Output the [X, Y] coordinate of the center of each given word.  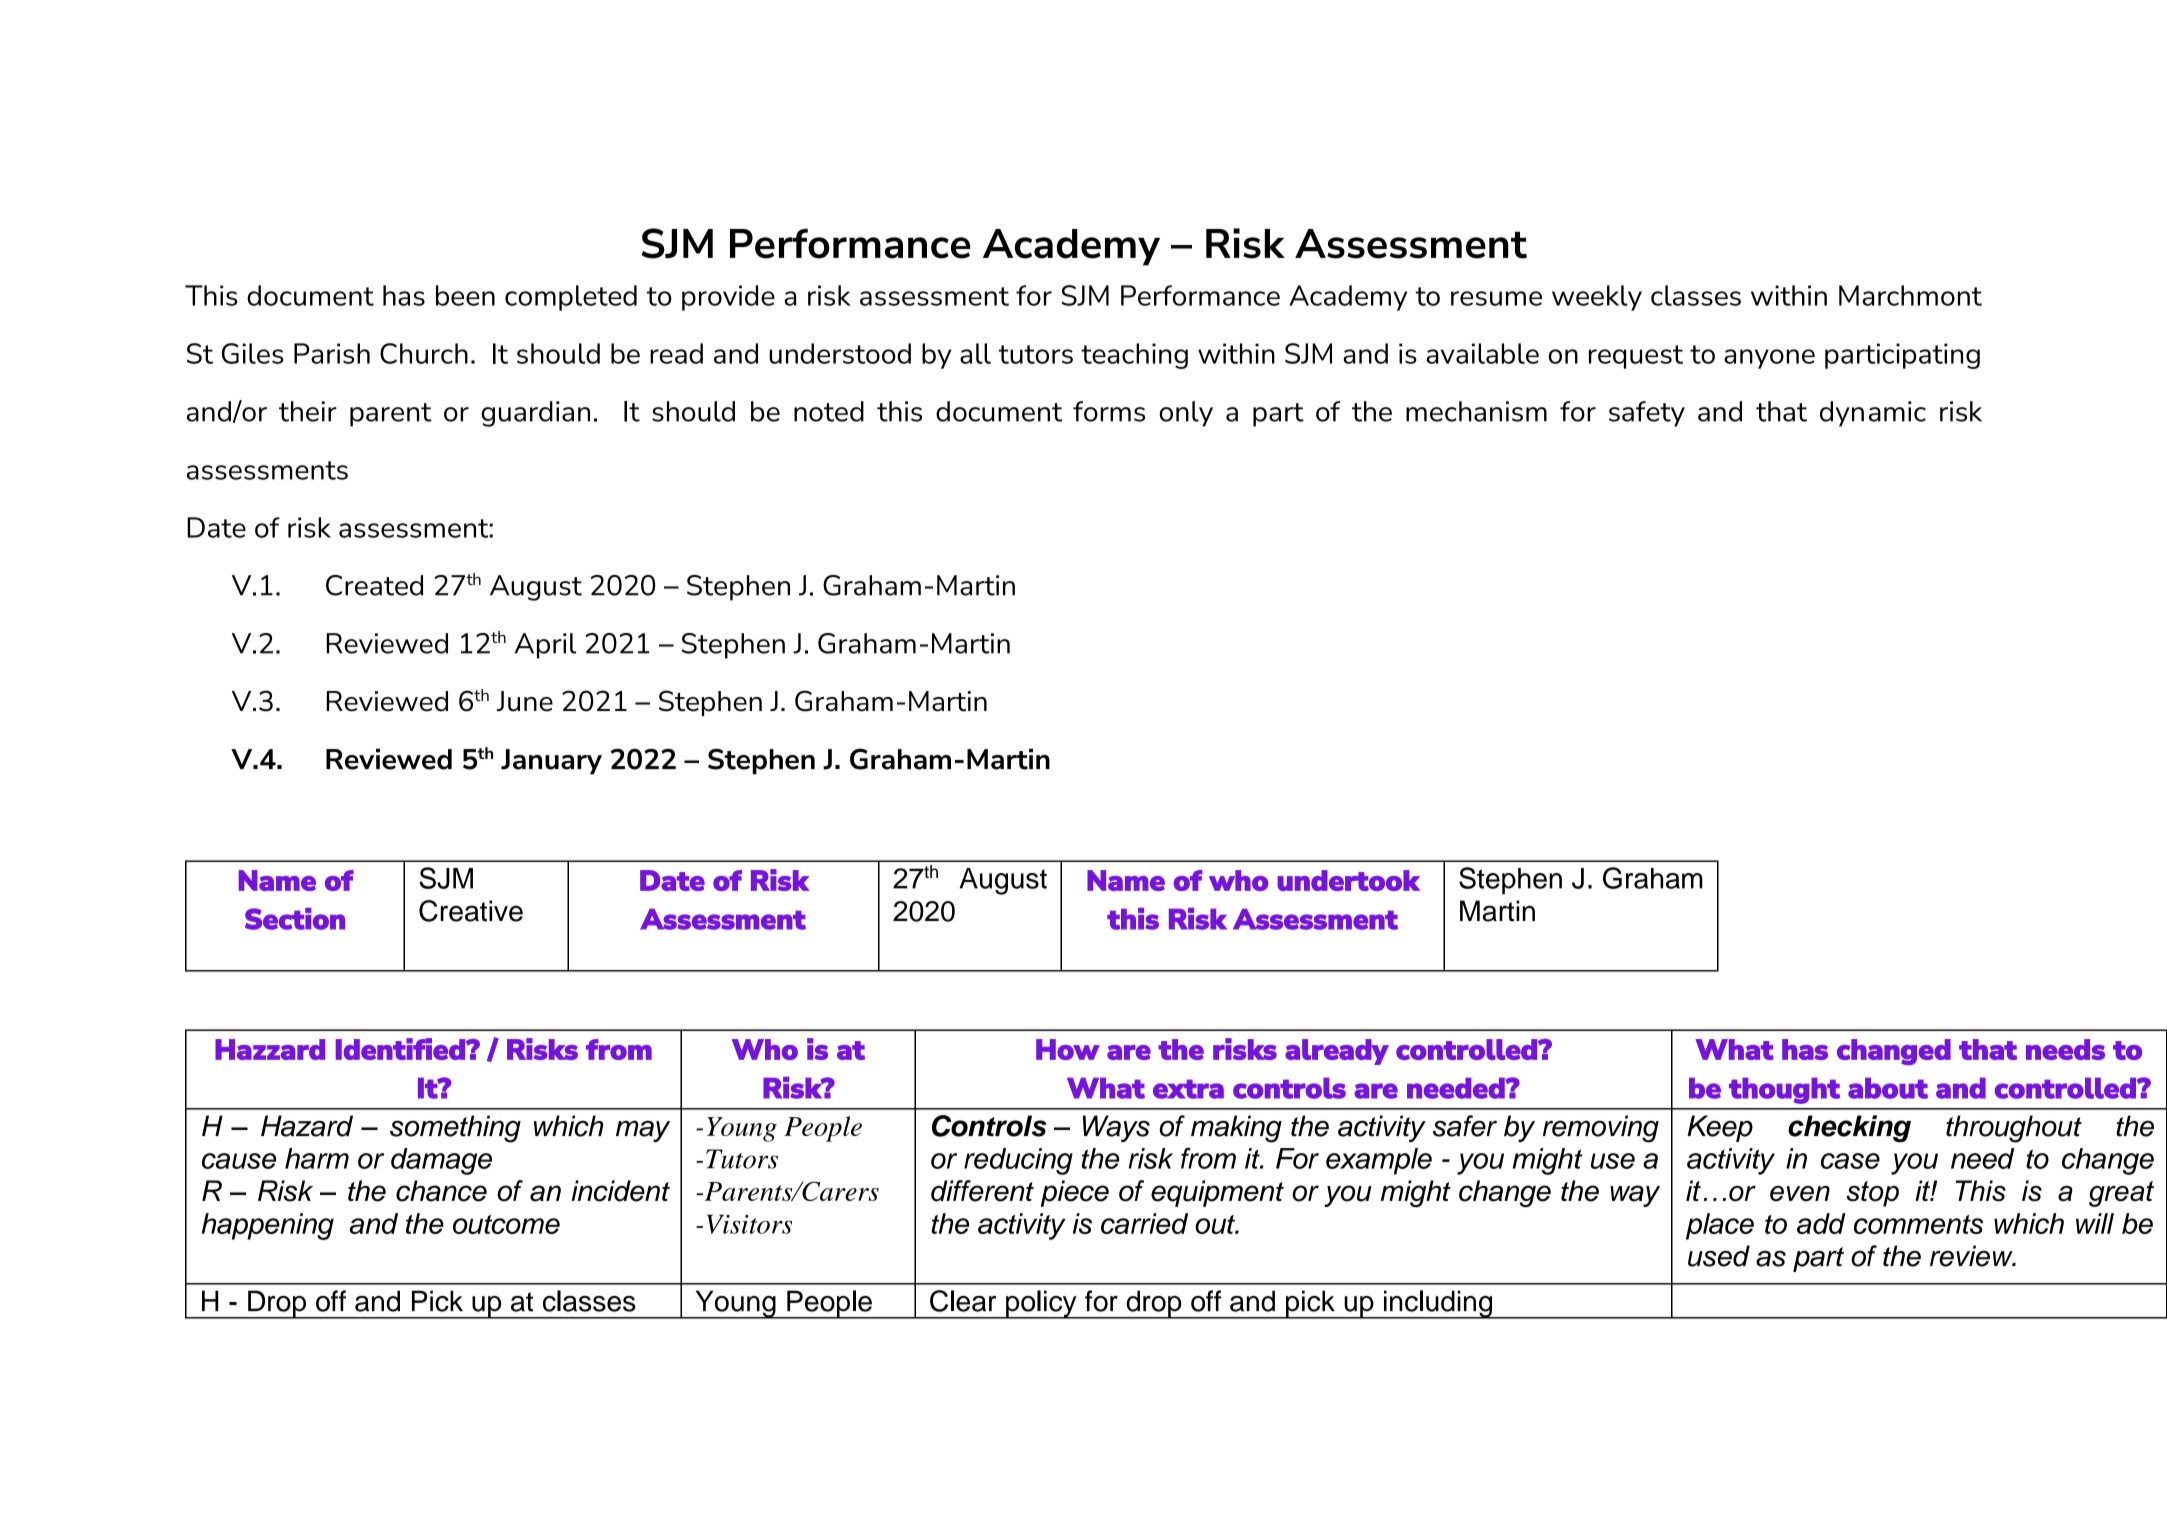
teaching [1134, 356]
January [551, 762]
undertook [1348, 880]
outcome [506, 1224]
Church [424, 353]
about [1888, 1088]
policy [1041, 1304]
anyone [1769, 359]
